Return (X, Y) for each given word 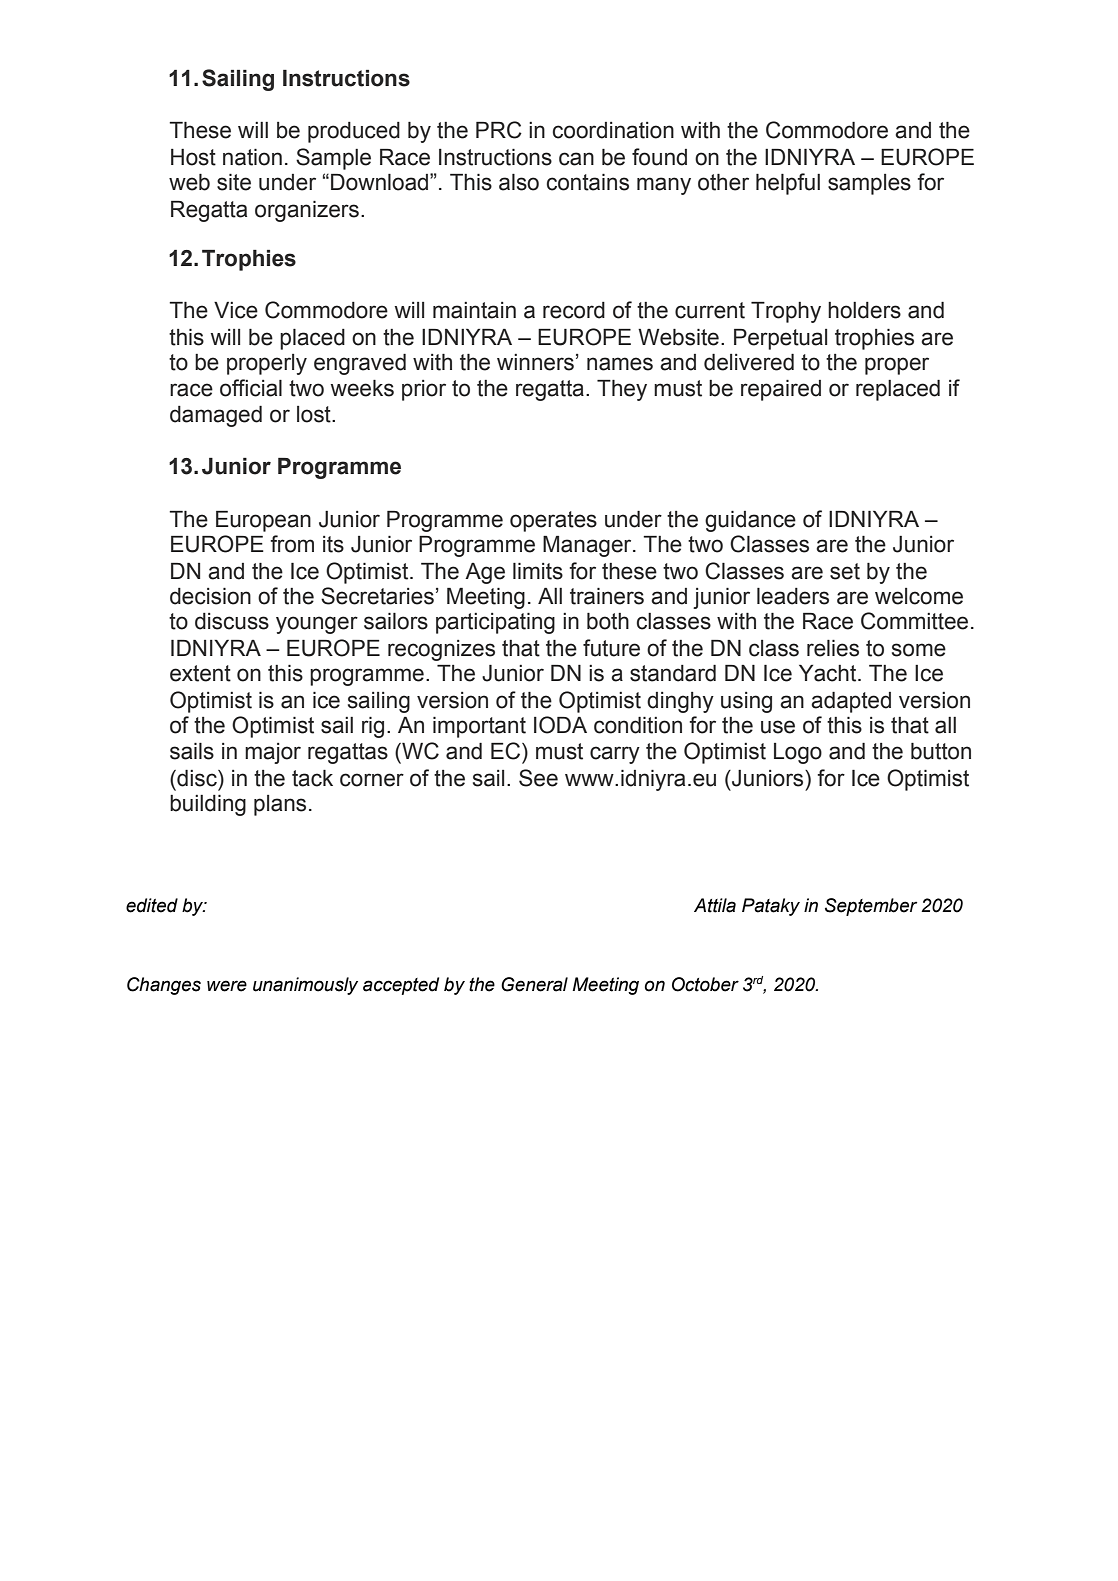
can (576, 159)
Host (193, 157)
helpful (788, 184)
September (871, 907)
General (534, 984)
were (227, 986)
